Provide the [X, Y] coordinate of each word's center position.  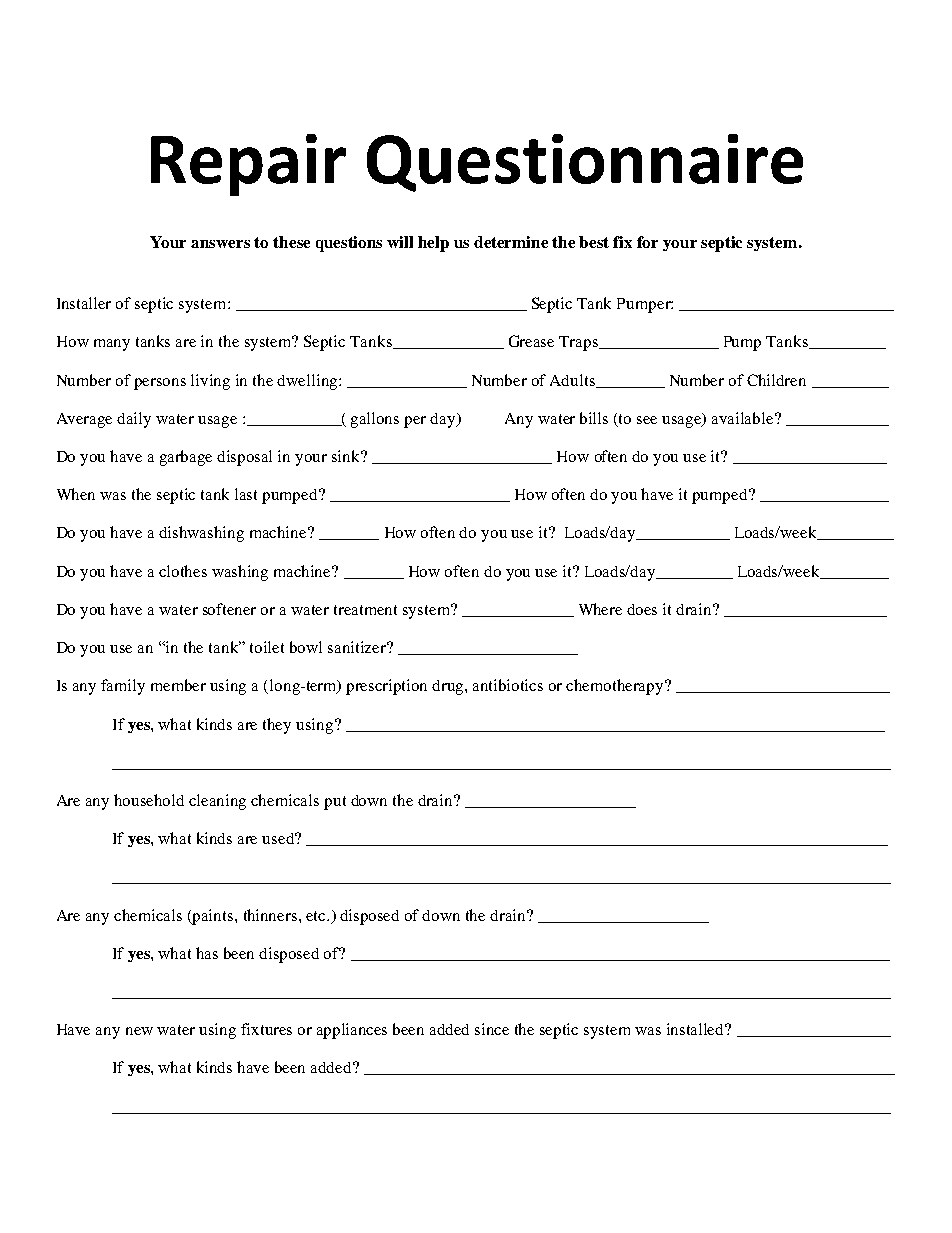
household [149, 800]
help [433, 244]
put [335, 803]
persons [160, 384]
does [642, 609]
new [139, 1031]
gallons [375, 420]
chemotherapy [616, 687]
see [647, 420]
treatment [365, 610]
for [647, 242]
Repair [248, 165]
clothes [183, 571]
